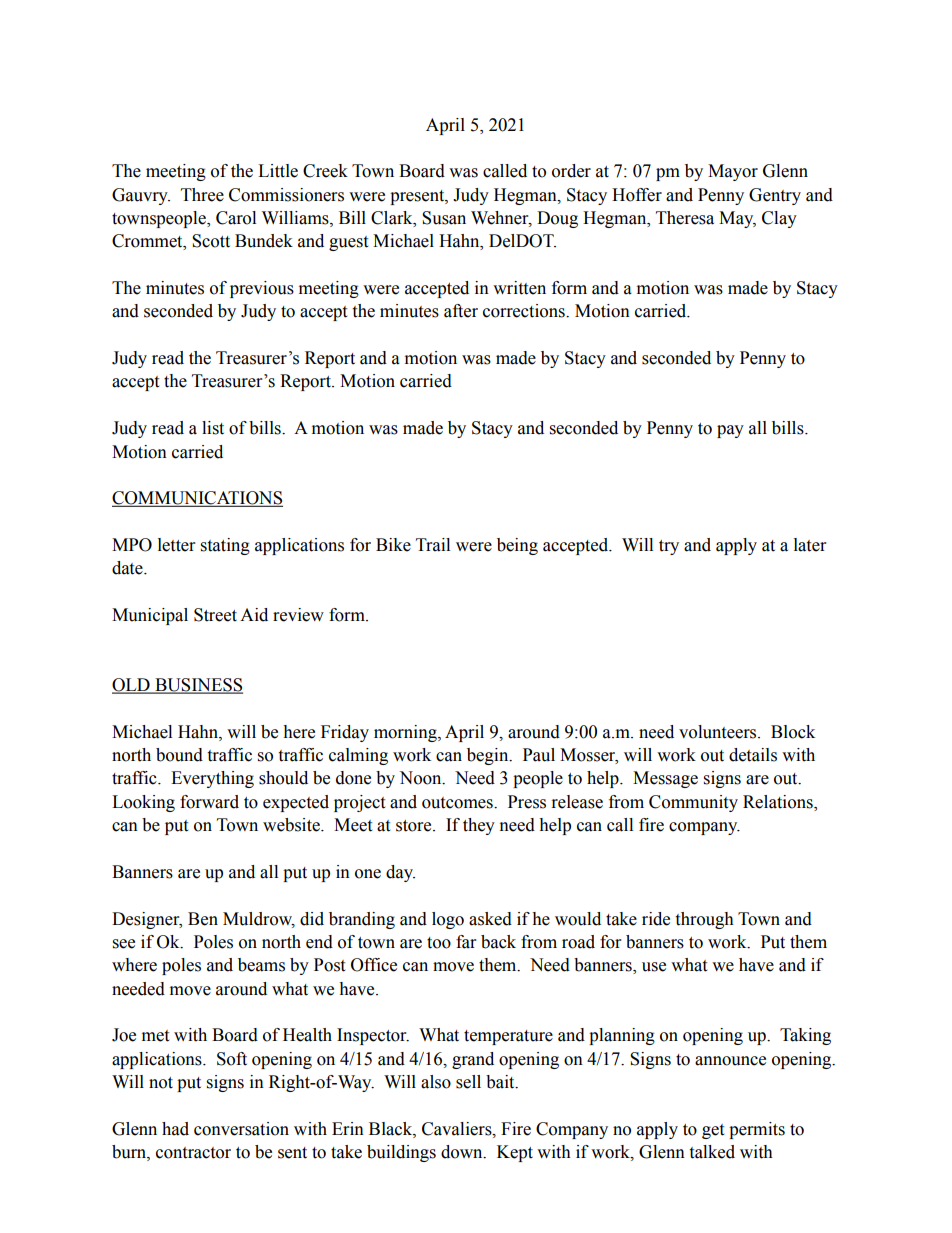 This page has height=1233, width=952. Describe the element at coordinates (202, 195) in the page. I see `Three` at that location.
